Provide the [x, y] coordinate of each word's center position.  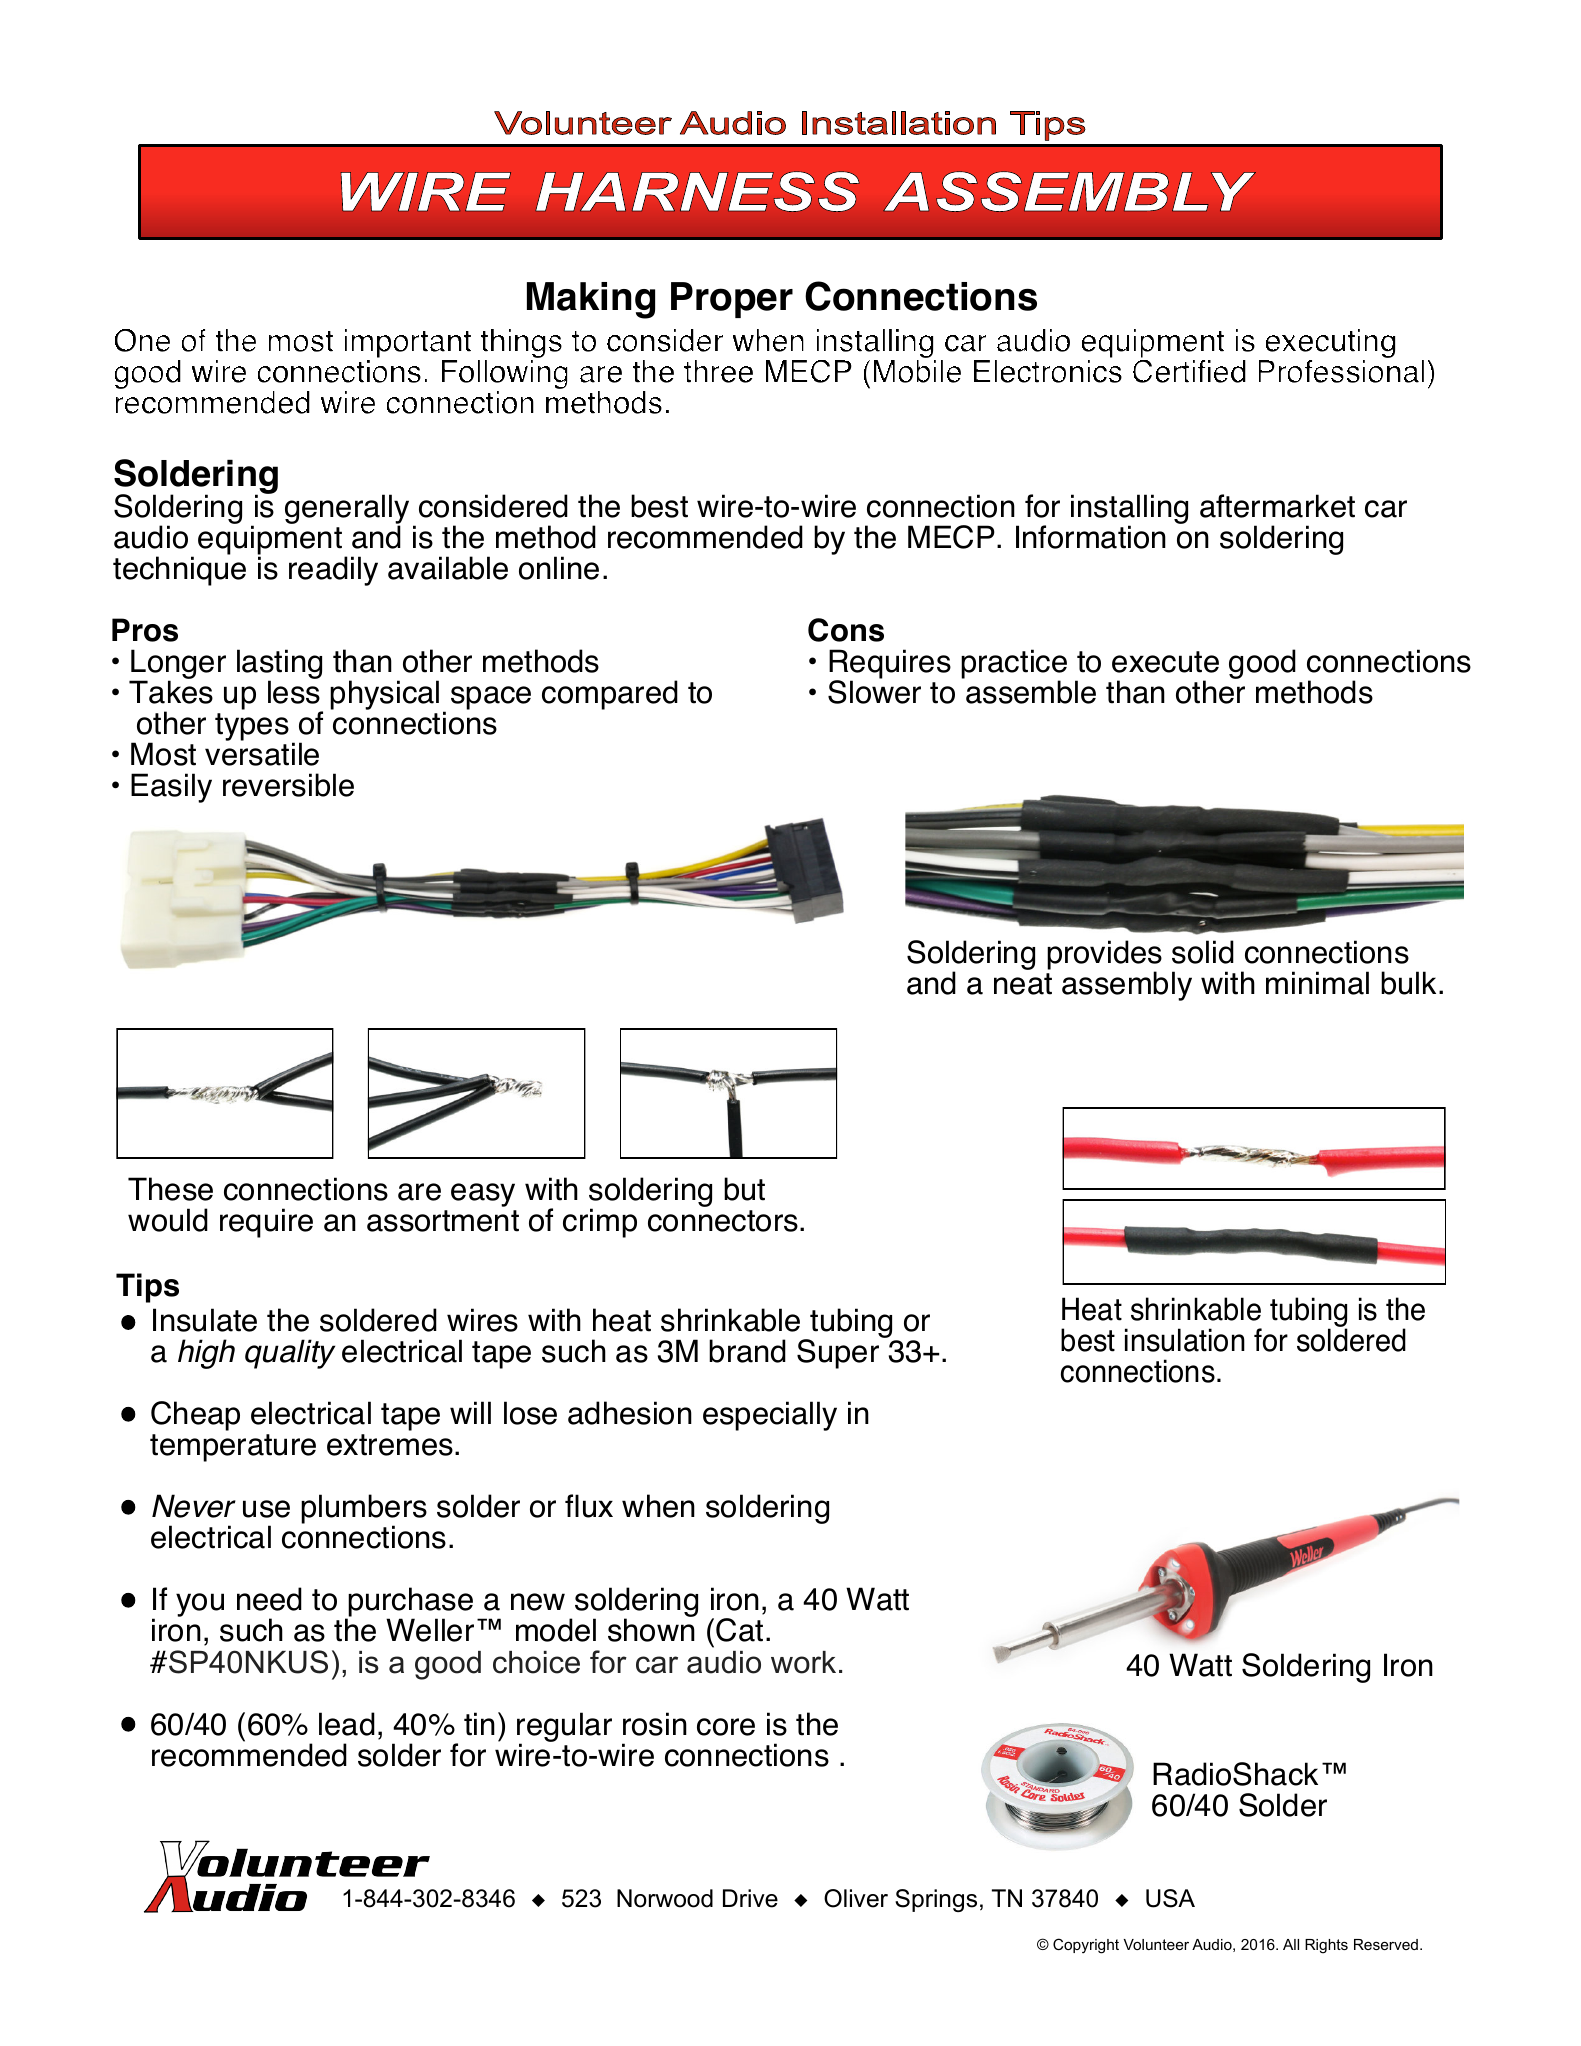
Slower [874, 691]
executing [1329, 345]
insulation [1185, 1340]
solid [1203, 952]
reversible [288, 785]
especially [770, 1416]
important [408, 343]
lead [347, 1724]
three [718, 371]
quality [290, 1354]
